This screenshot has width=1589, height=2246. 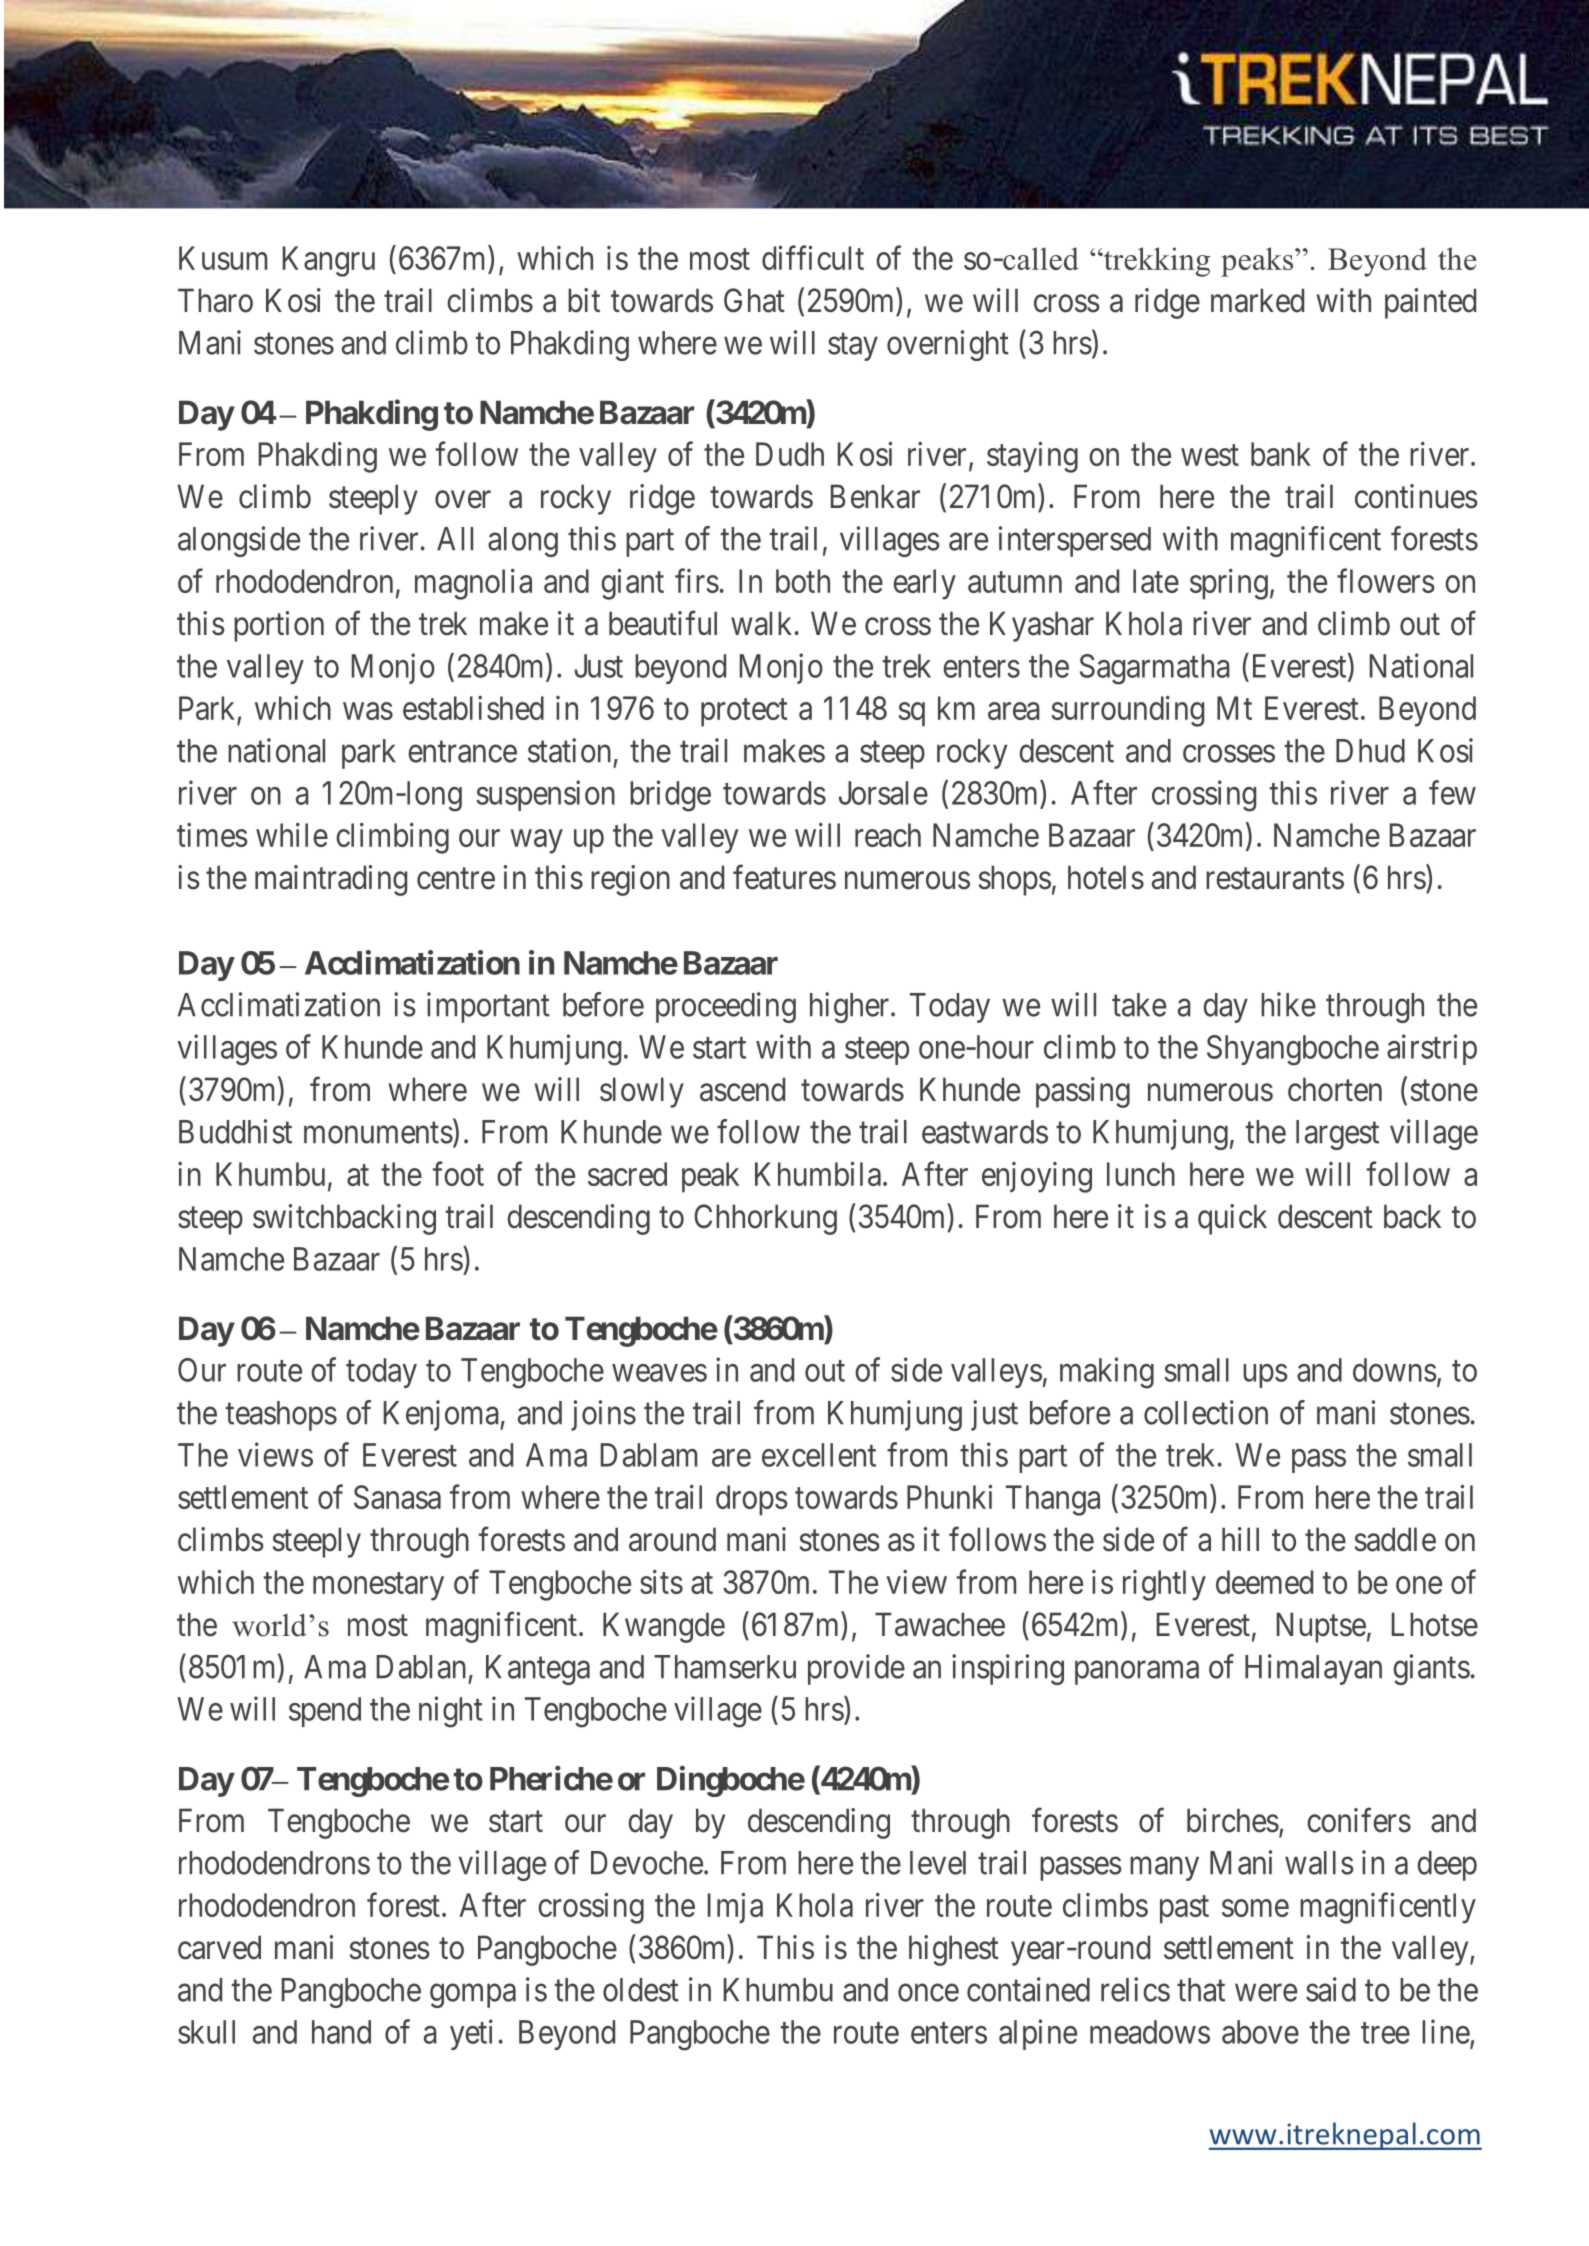 What do you see at coordinates (584, 300) in the screenshot?
I see `bit` at bounding box center [584, 300].
